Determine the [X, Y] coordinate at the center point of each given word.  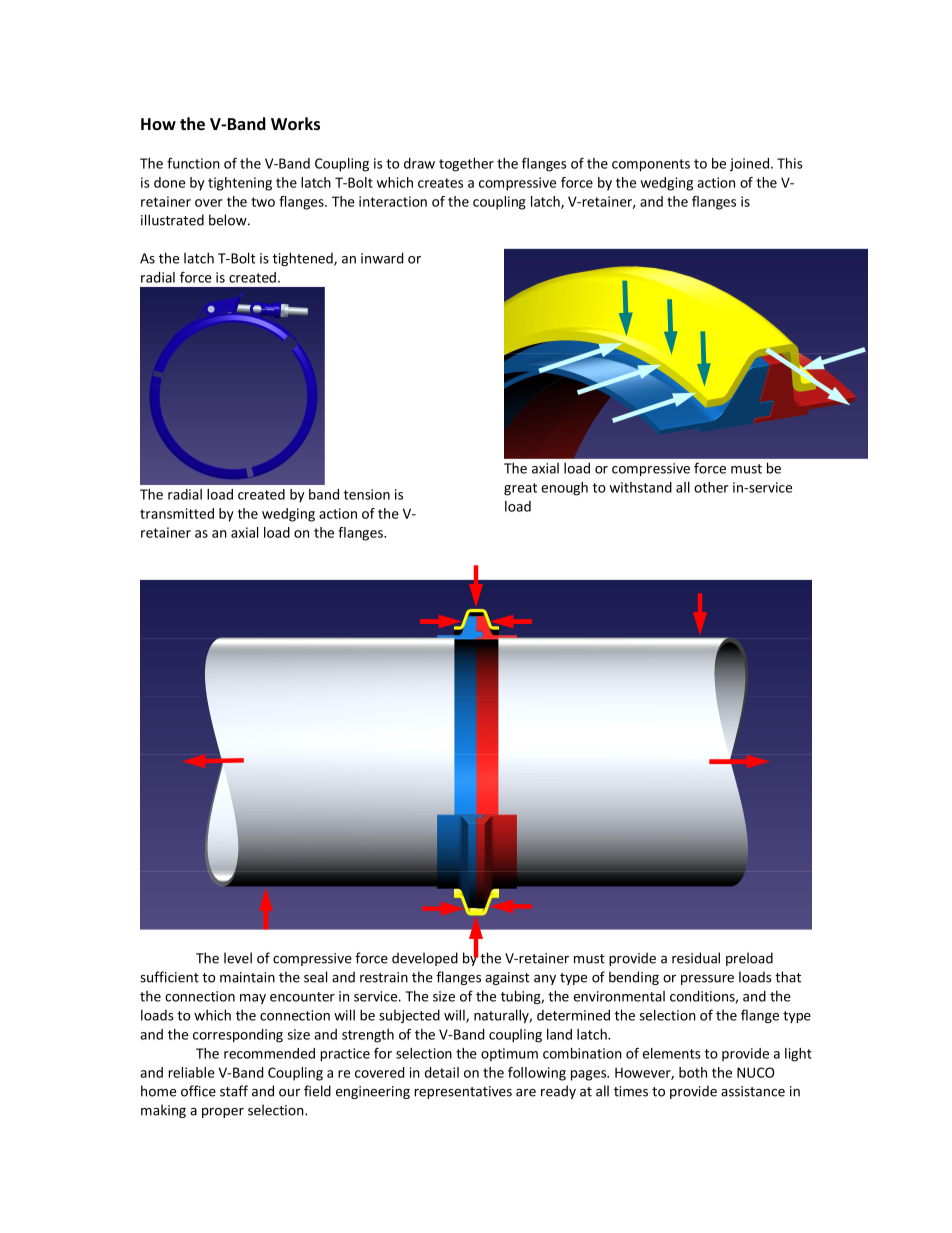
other [711, 487]
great [520, 489]
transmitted [177, 513]
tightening [240, 184]
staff [234, 1091]
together [466, 165]
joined [749, 165]
